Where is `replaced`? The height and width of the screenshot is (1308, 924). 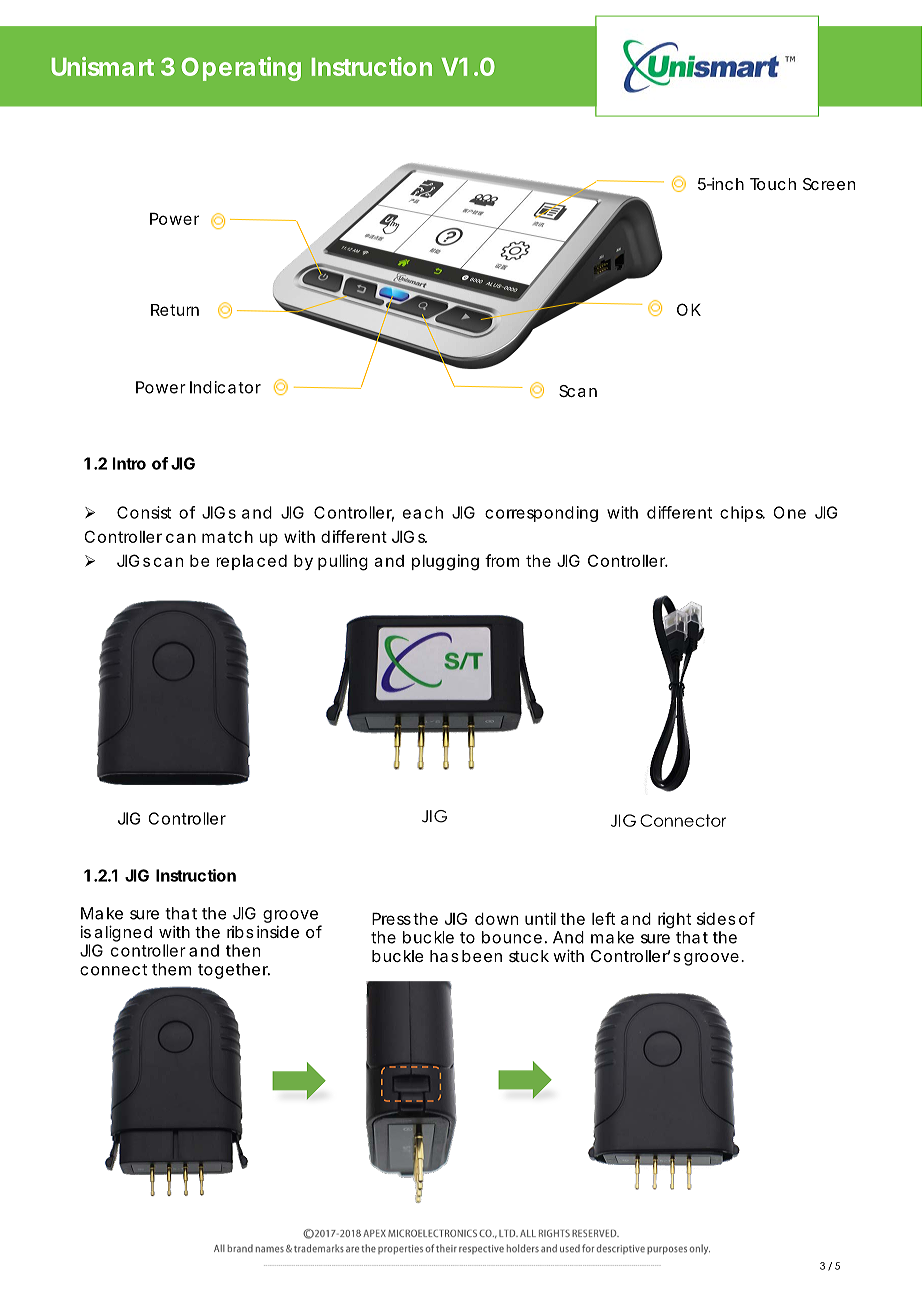 replaced is located at coordinates (251, 562).
